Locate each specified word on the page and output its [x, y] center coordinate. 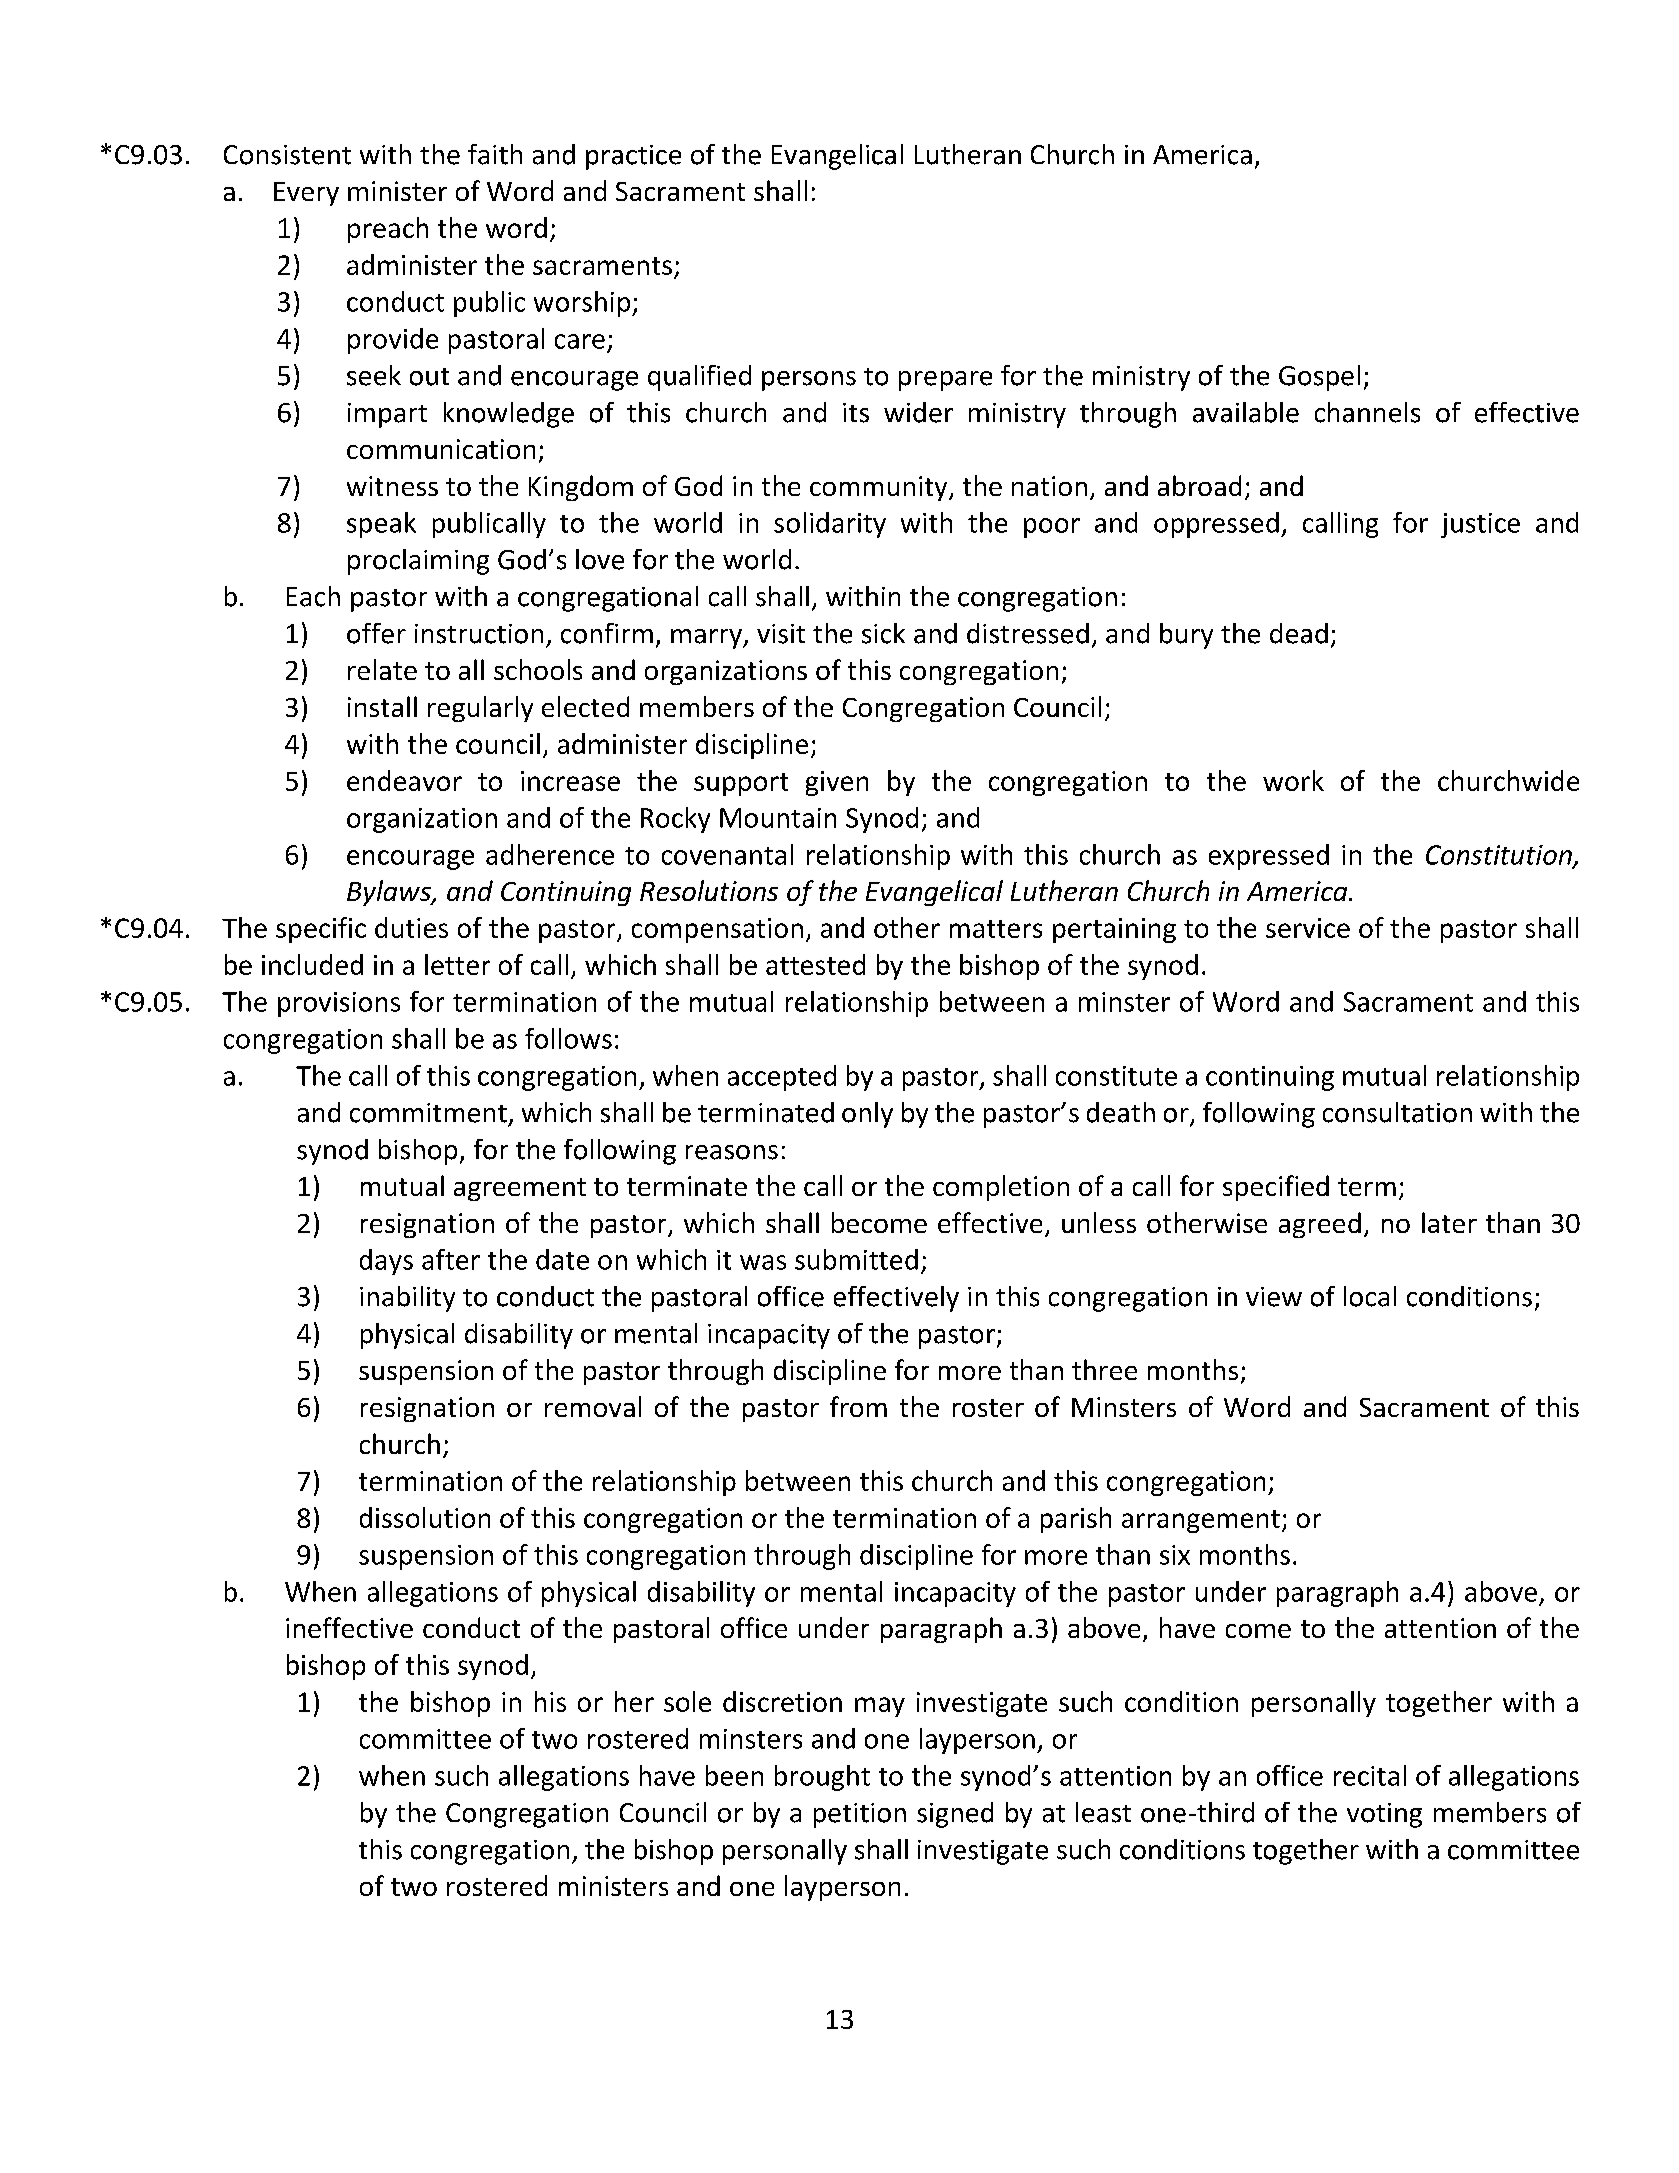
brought [822, 1778]
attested [815, 964]
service [1308, 928]
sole [687, 1701]
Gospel [1319, 378]
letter [457, 964]
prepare [945, 381]
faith [495, 154]
